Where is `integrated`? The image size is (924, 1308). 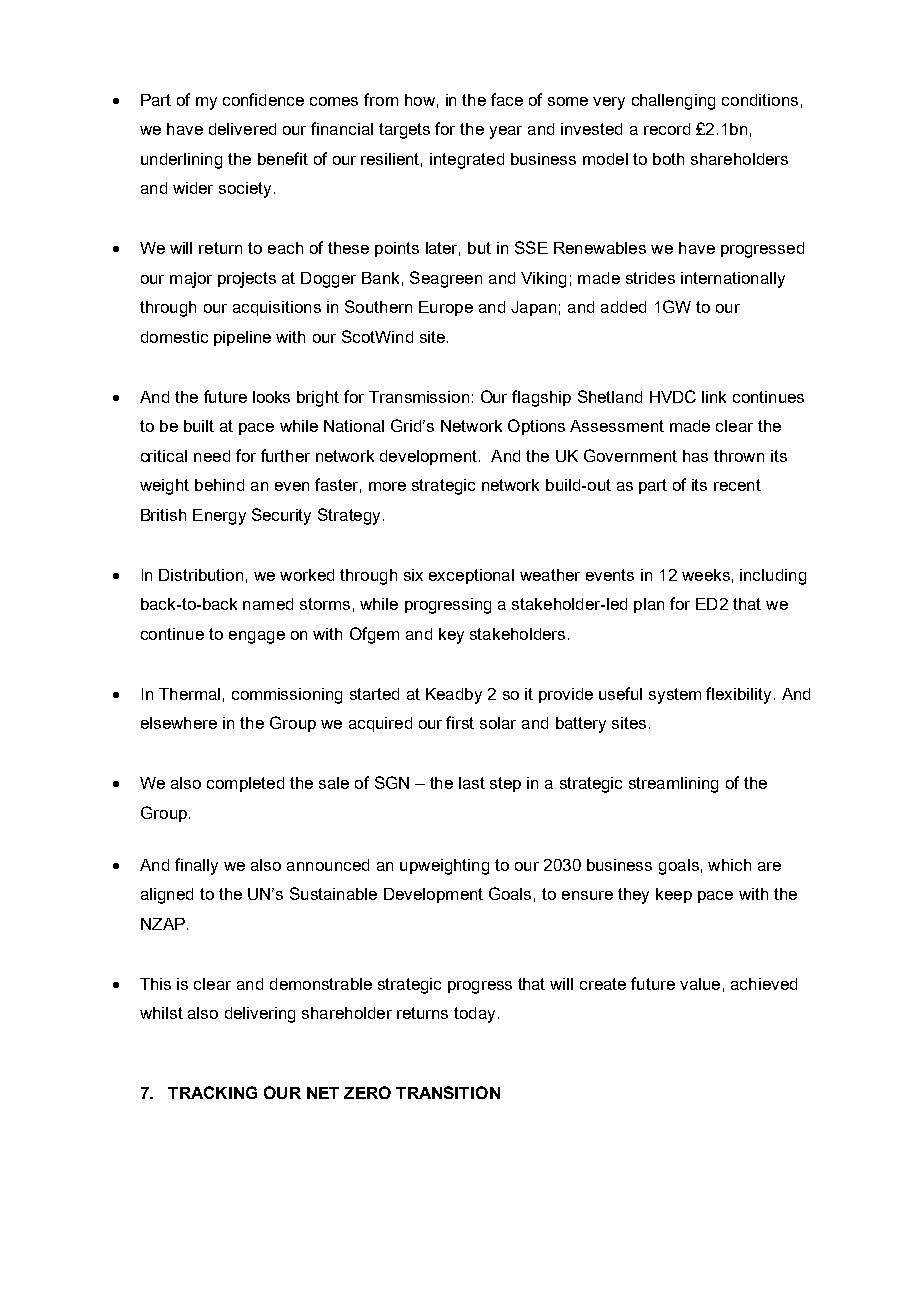 integrated is located at coordinates (467, 161).
